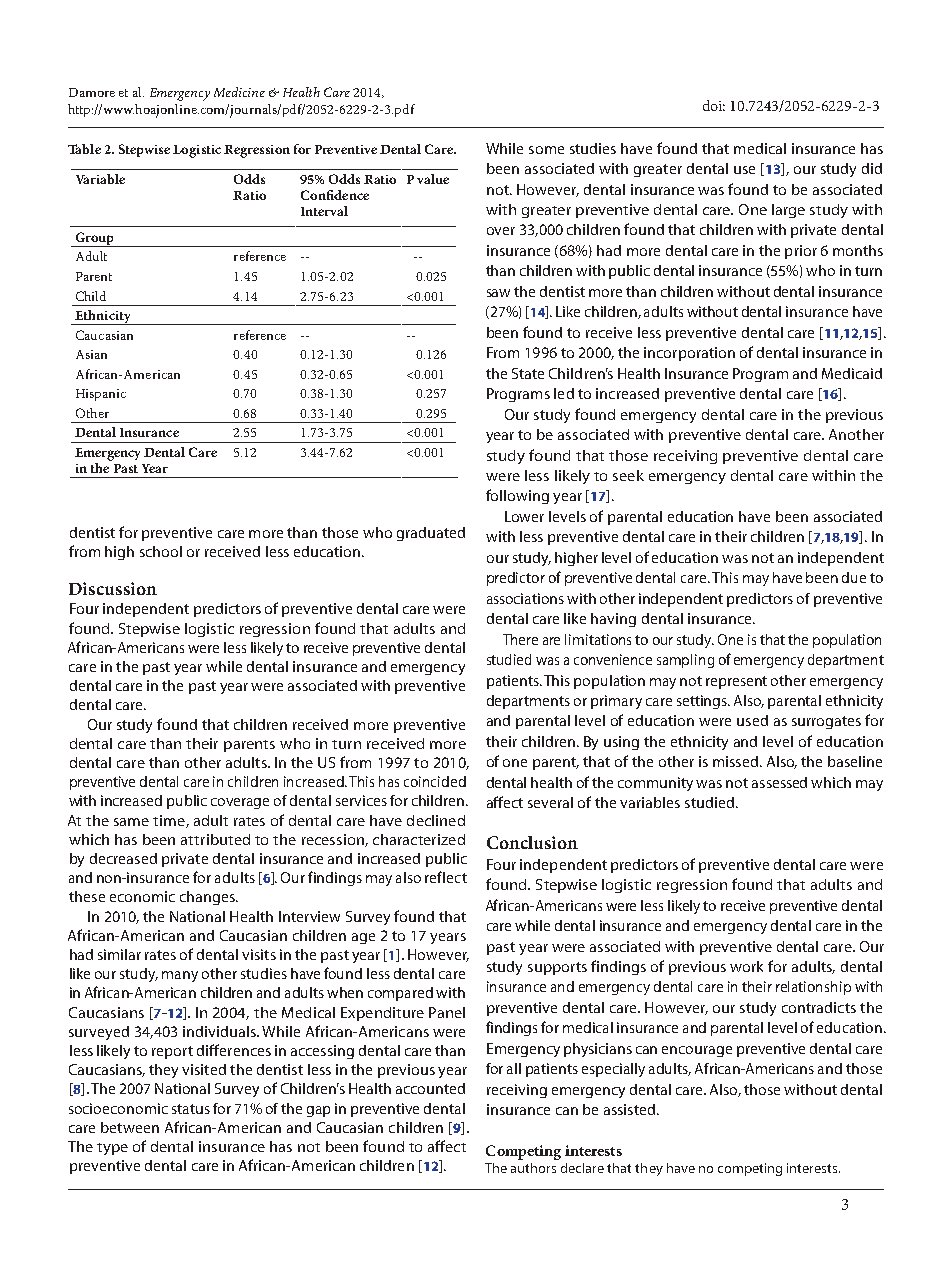  What do you see at coordinates (239, 92) in the image?
I see `Medicine` at bounding box center [239, 92].
